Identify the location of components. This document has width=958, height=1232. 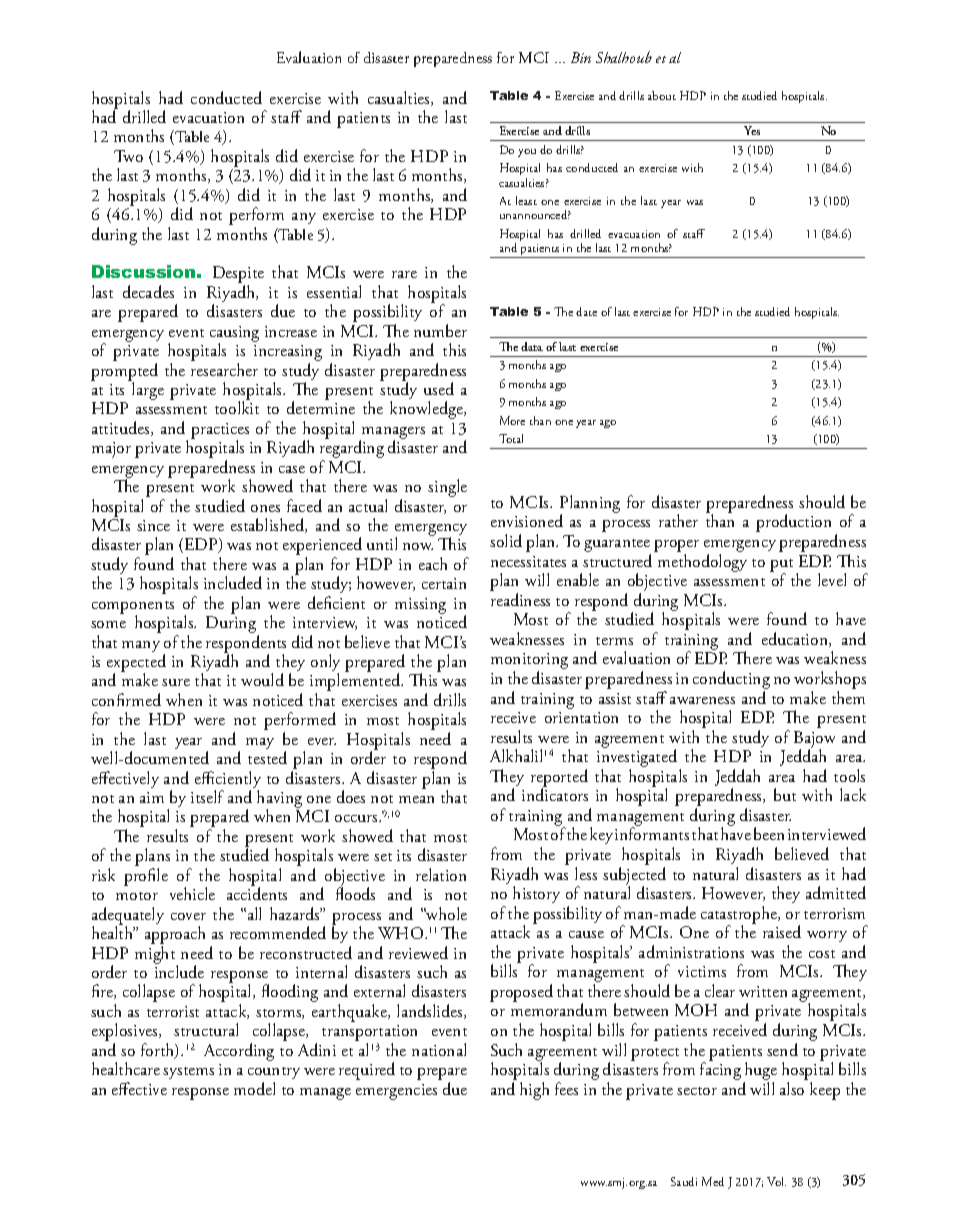
(133, 608).
